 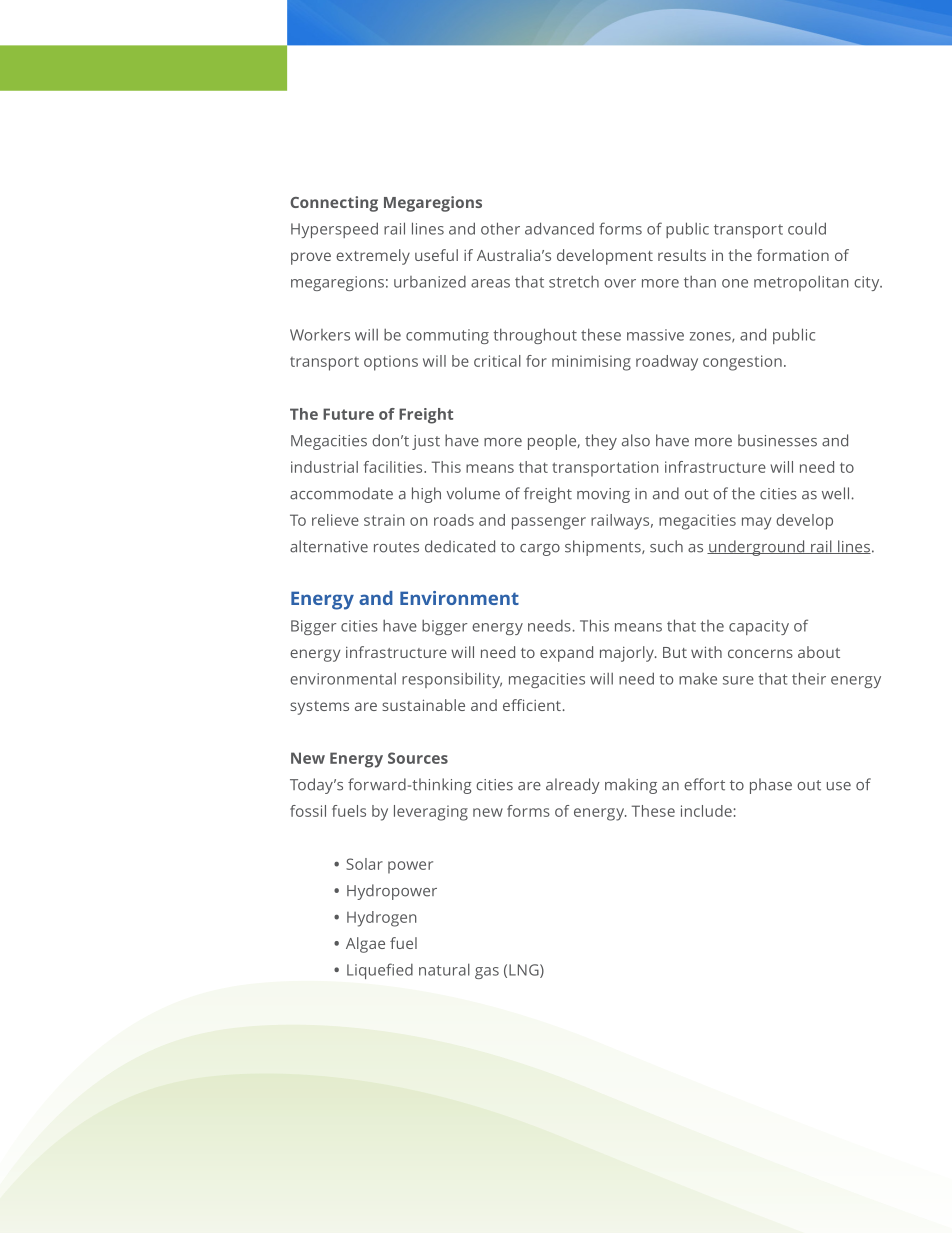 I want to click on extremely, so click(x=373, y=257).
